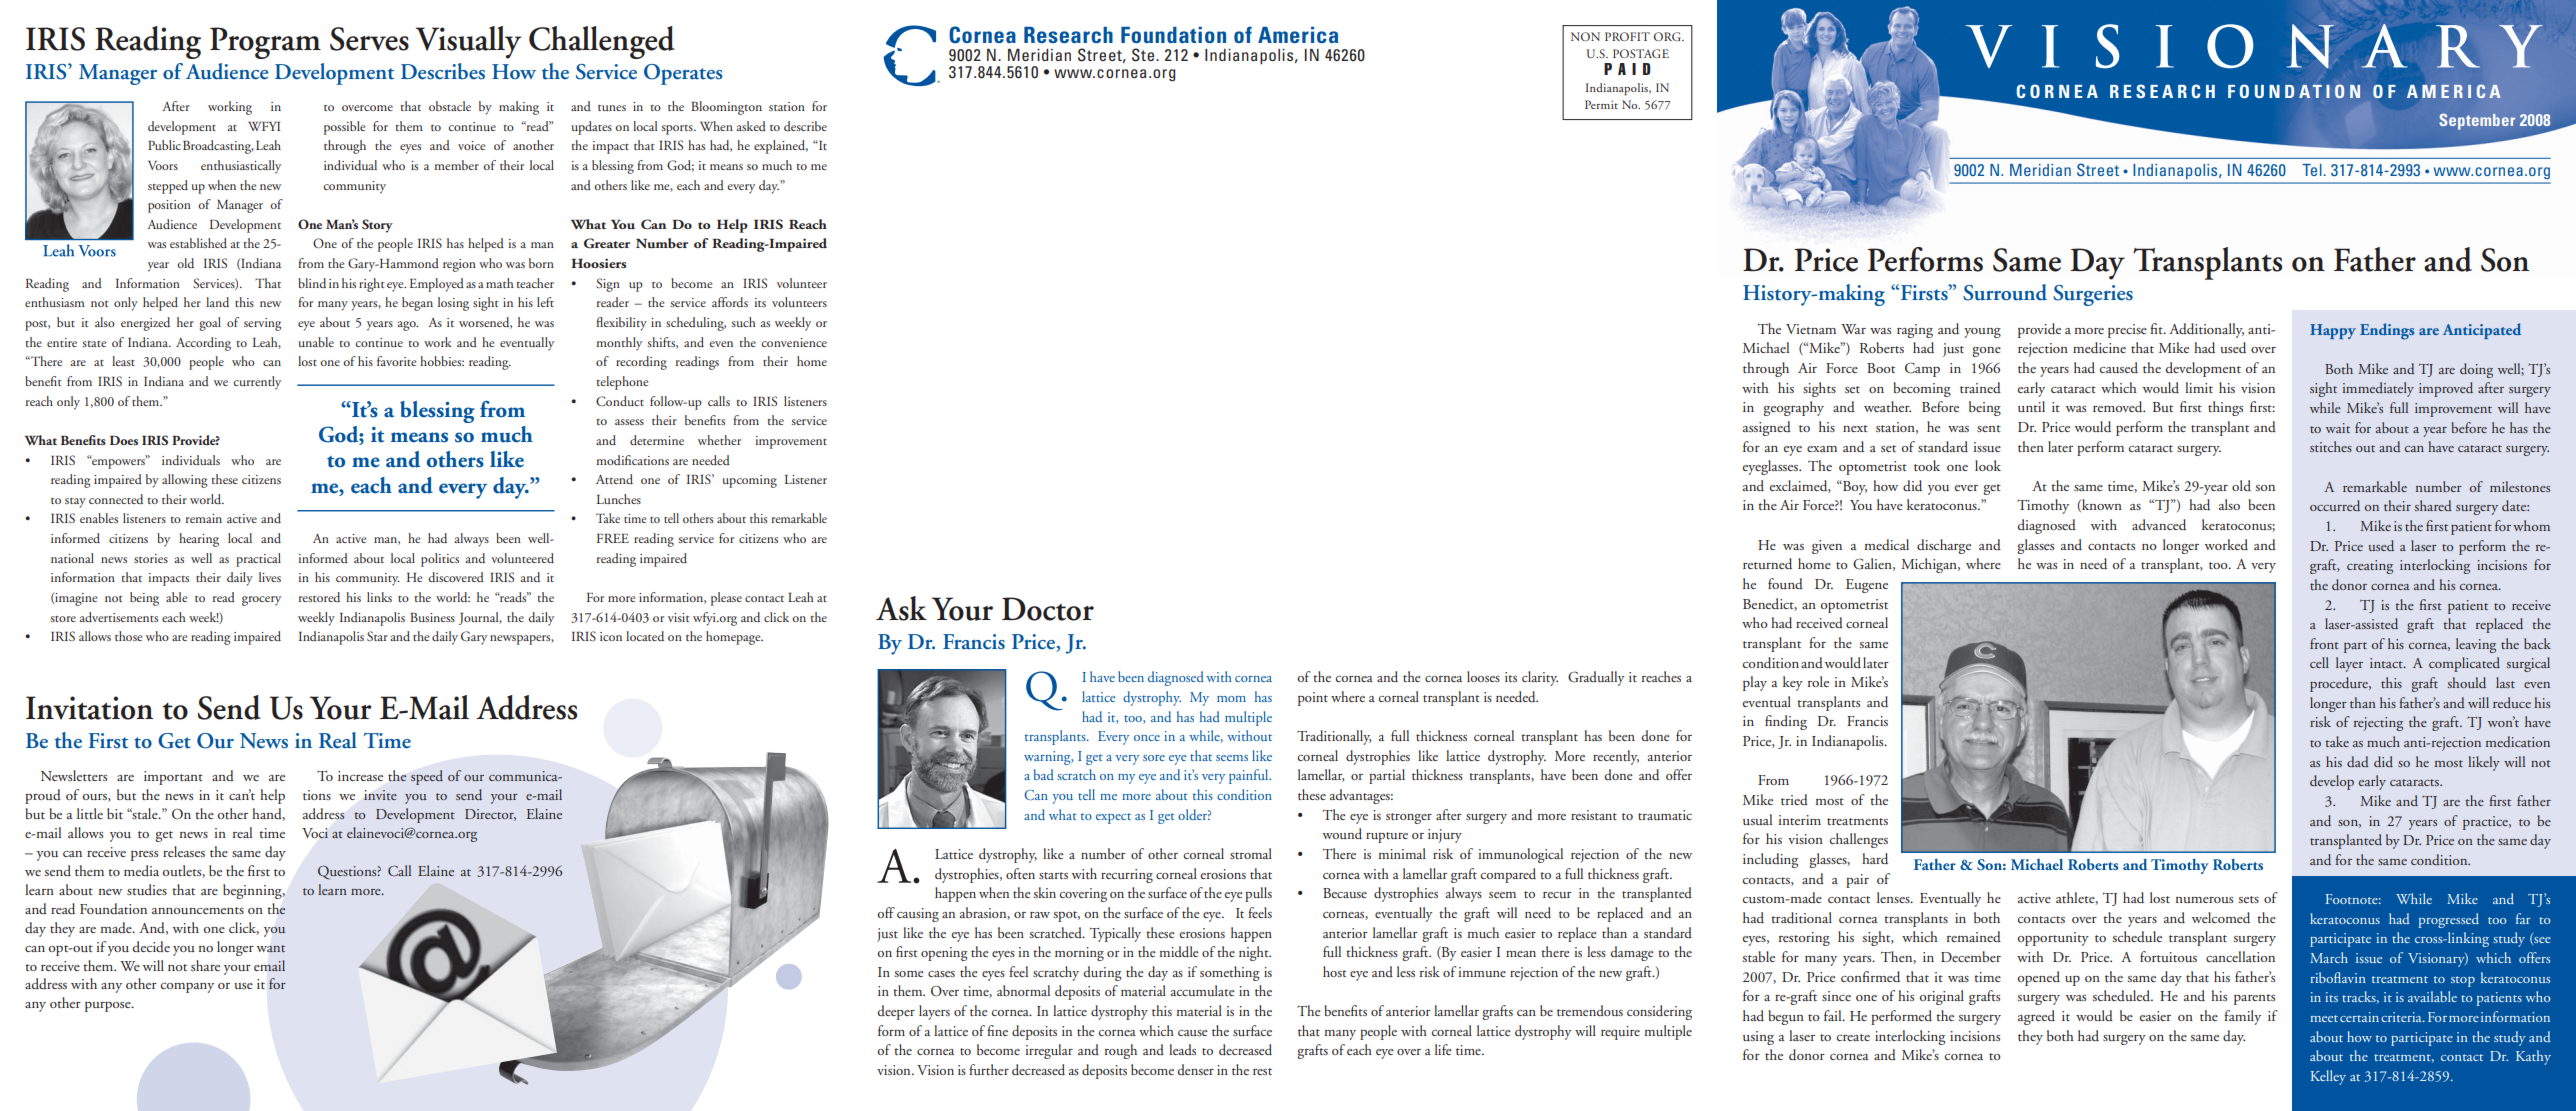 The height and width of the screenshot is (1111, 2576). I want to click on Surgeries, so click(2093, 295).
